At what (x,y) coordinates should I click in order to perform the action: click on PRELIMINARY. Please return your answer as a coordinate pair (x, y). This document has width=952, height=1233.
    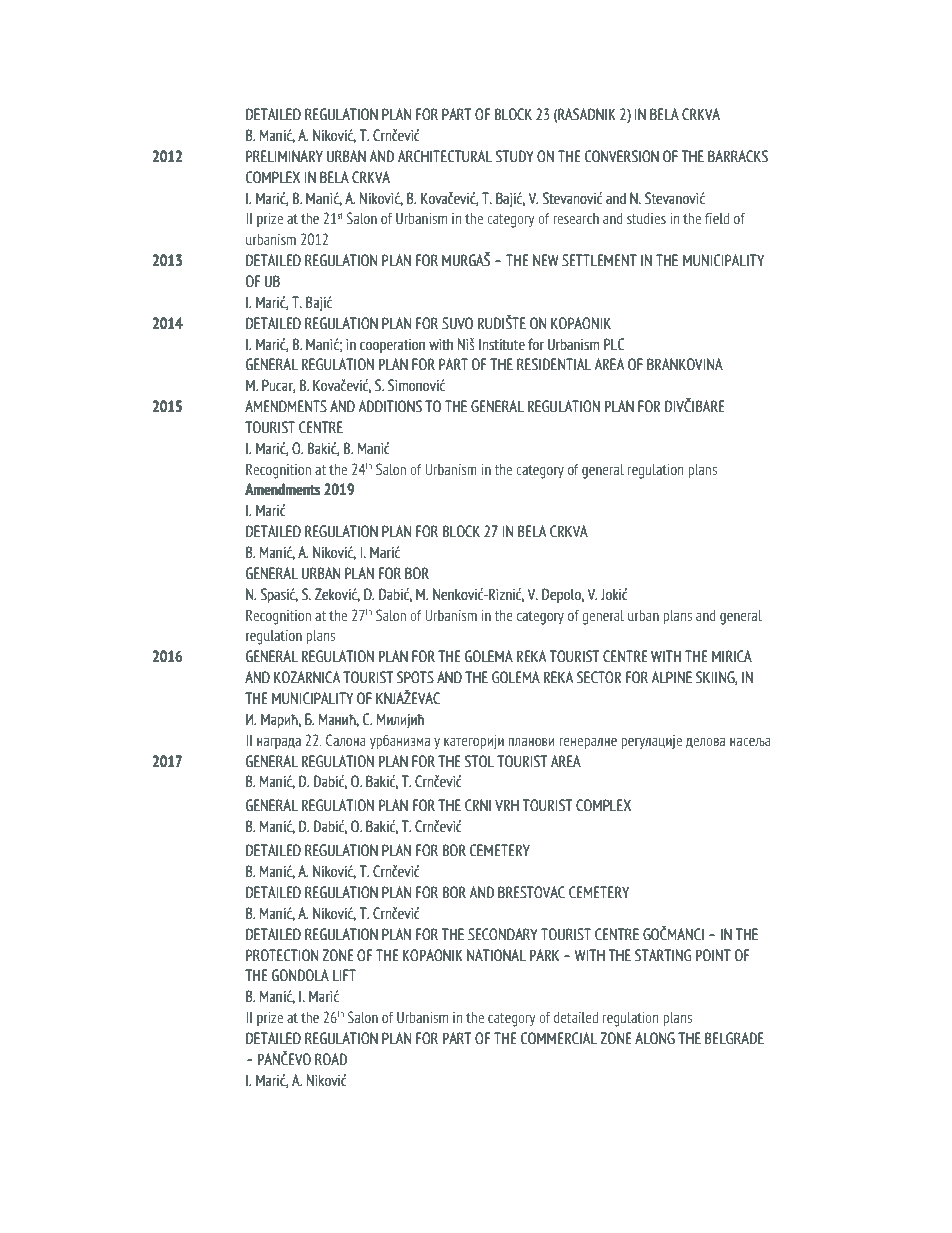
    Looking at the image, I should click on (284, 156).
